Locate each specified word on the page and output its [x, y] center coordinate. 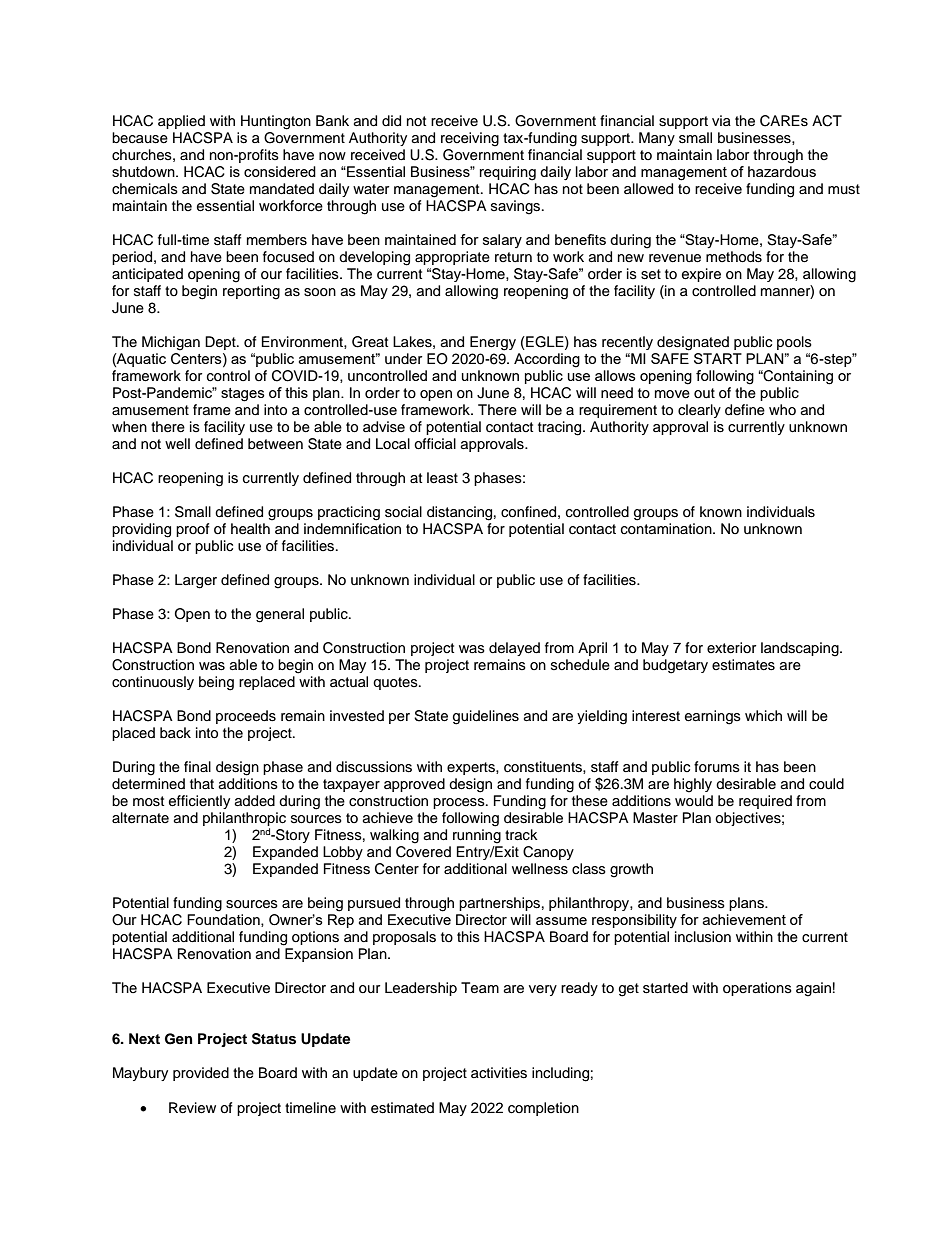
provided [201, 1074]
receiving [470, 139]
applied [181, 122]
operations [757, 989]
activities [499, 1073]
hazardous [782, 171]
